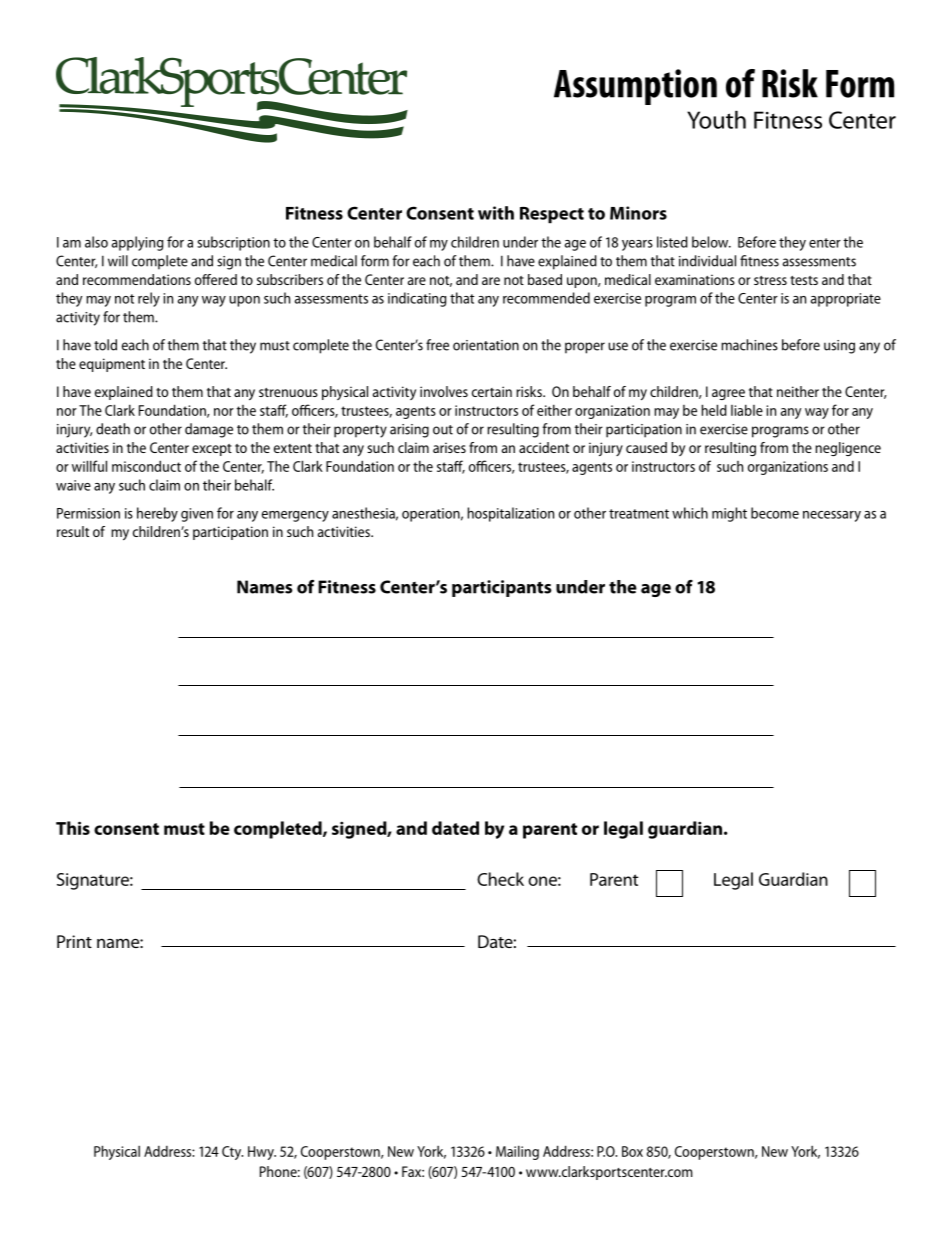  What do you see at coordinates (729, 514) in the document?
I see `might` at bounding box center [729, 514].
